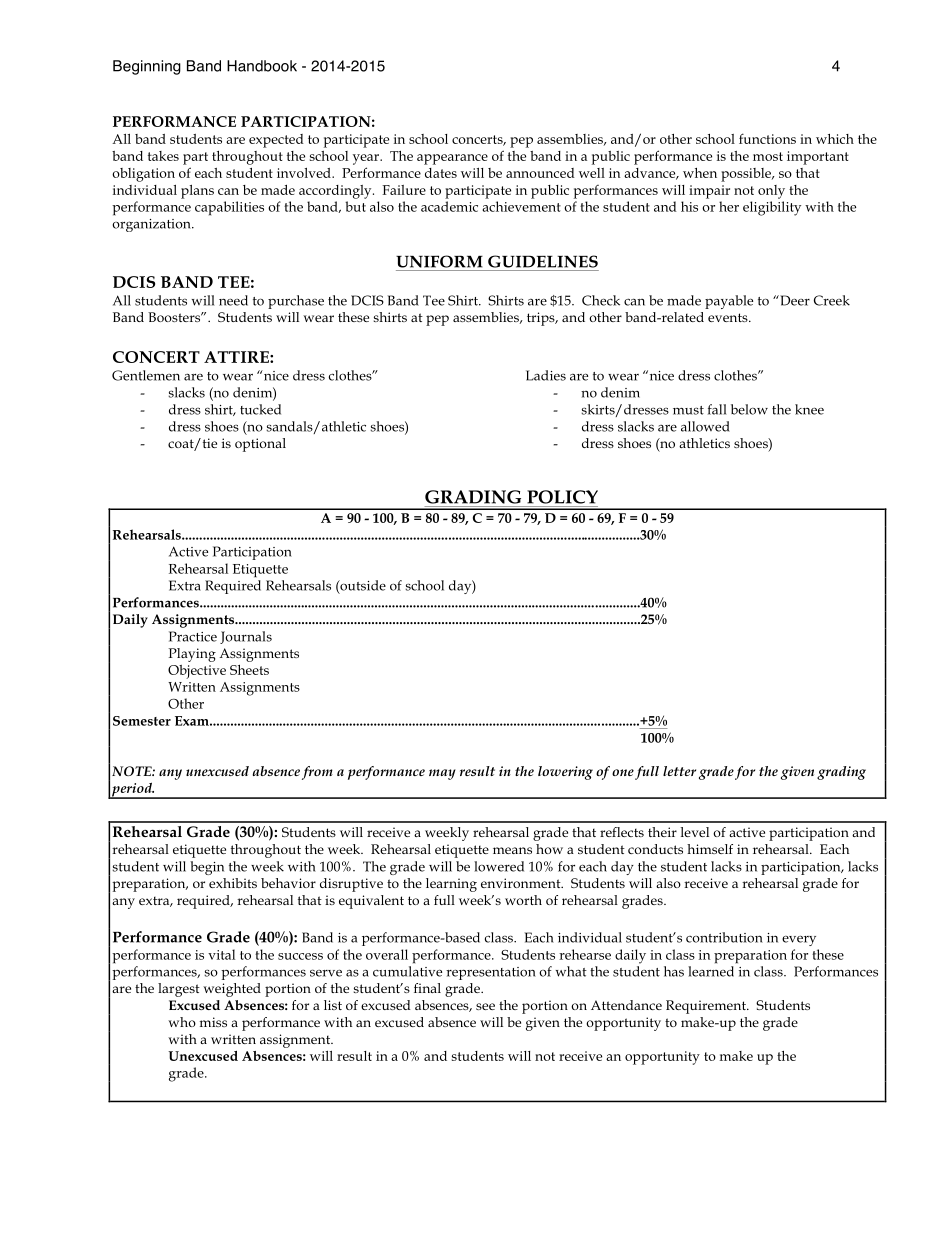 This screenshot has height=1233, width=952. Describe the element at coordinates (452, 159) in the screenshot. I see `appearance` at that location.
